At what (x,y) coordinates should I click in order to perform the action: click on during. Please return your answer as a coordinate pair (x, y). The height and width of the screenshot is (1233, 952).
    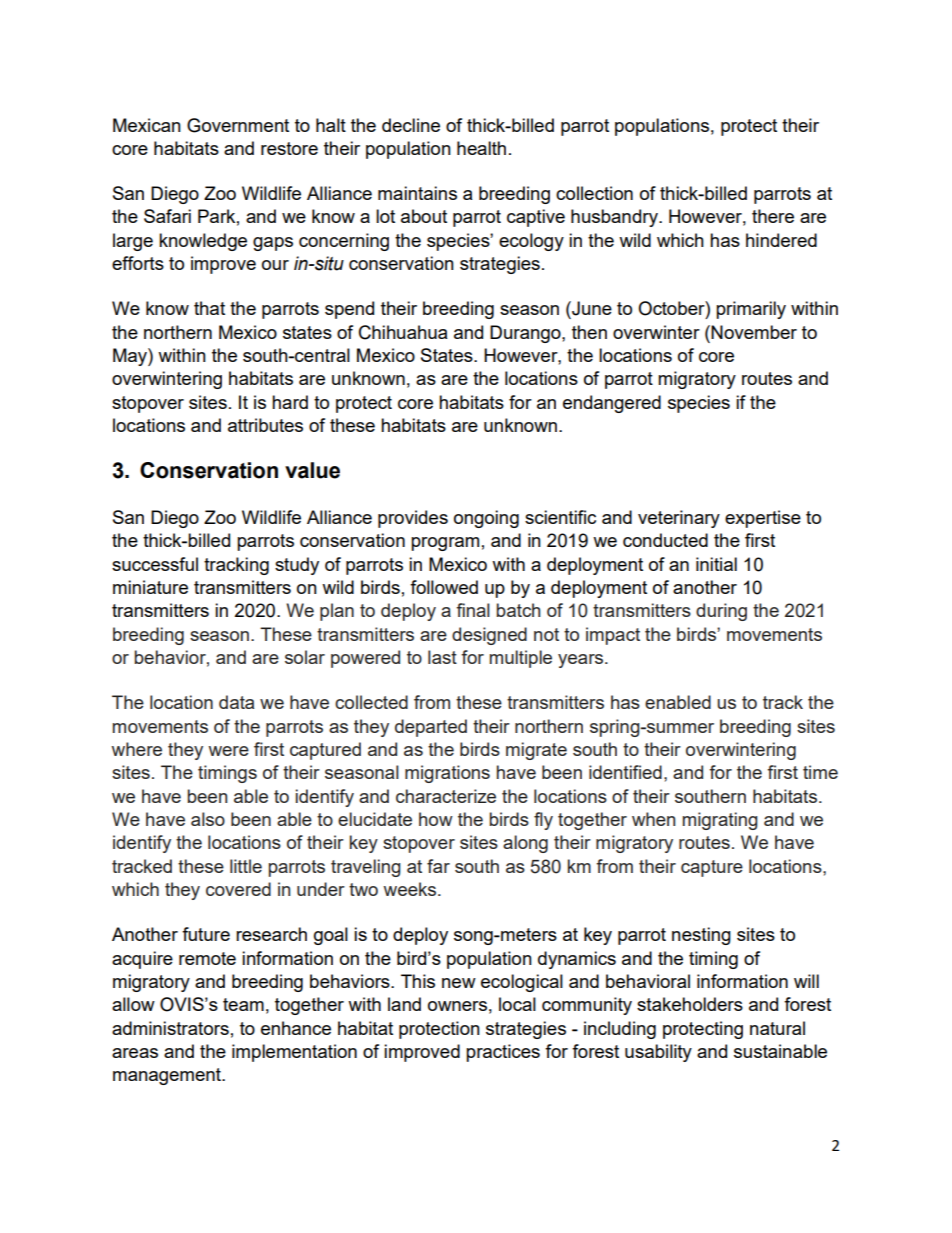
    Looking at the image, I should click on (721, 612).
